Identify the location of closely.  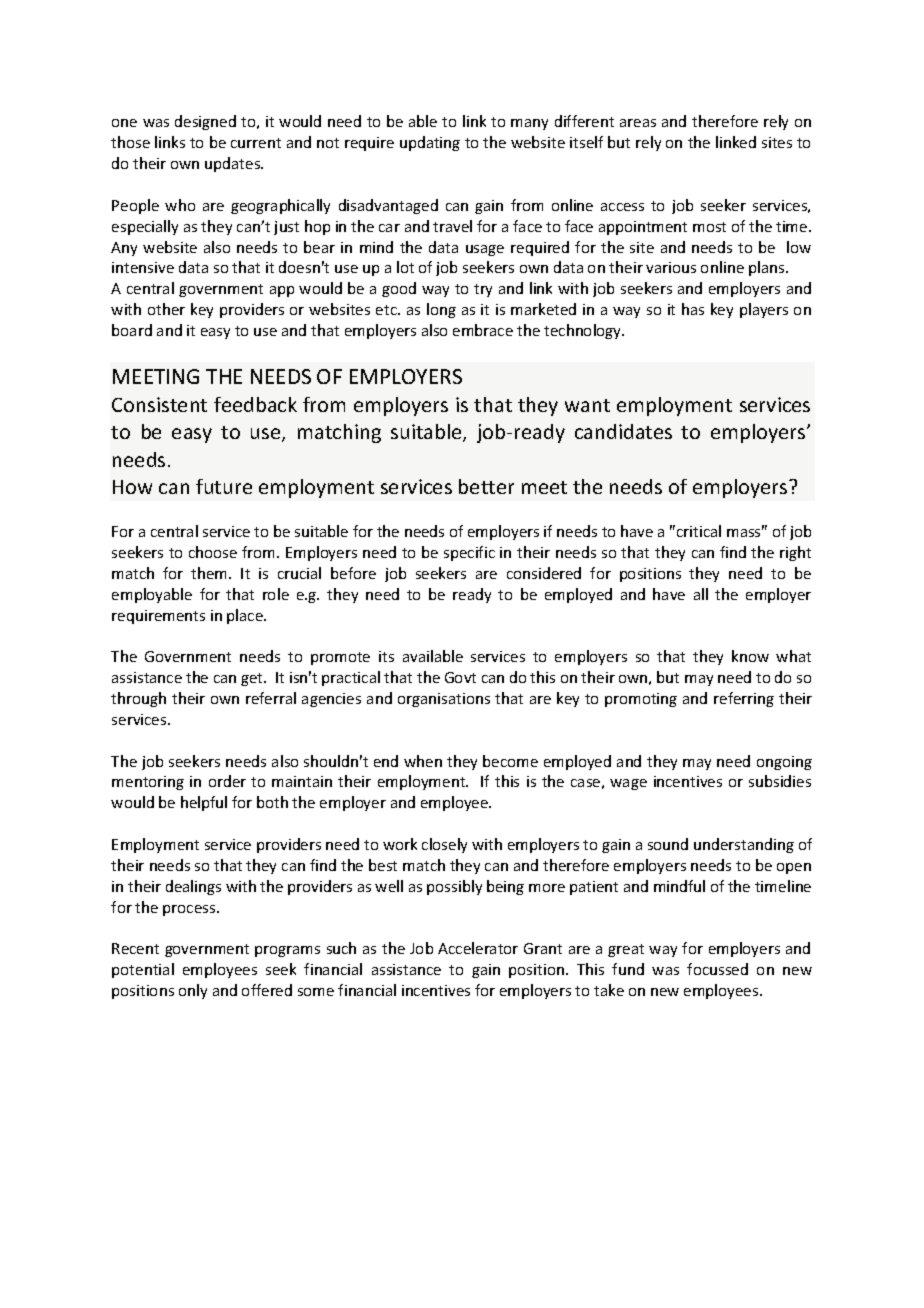
(444, 845).
